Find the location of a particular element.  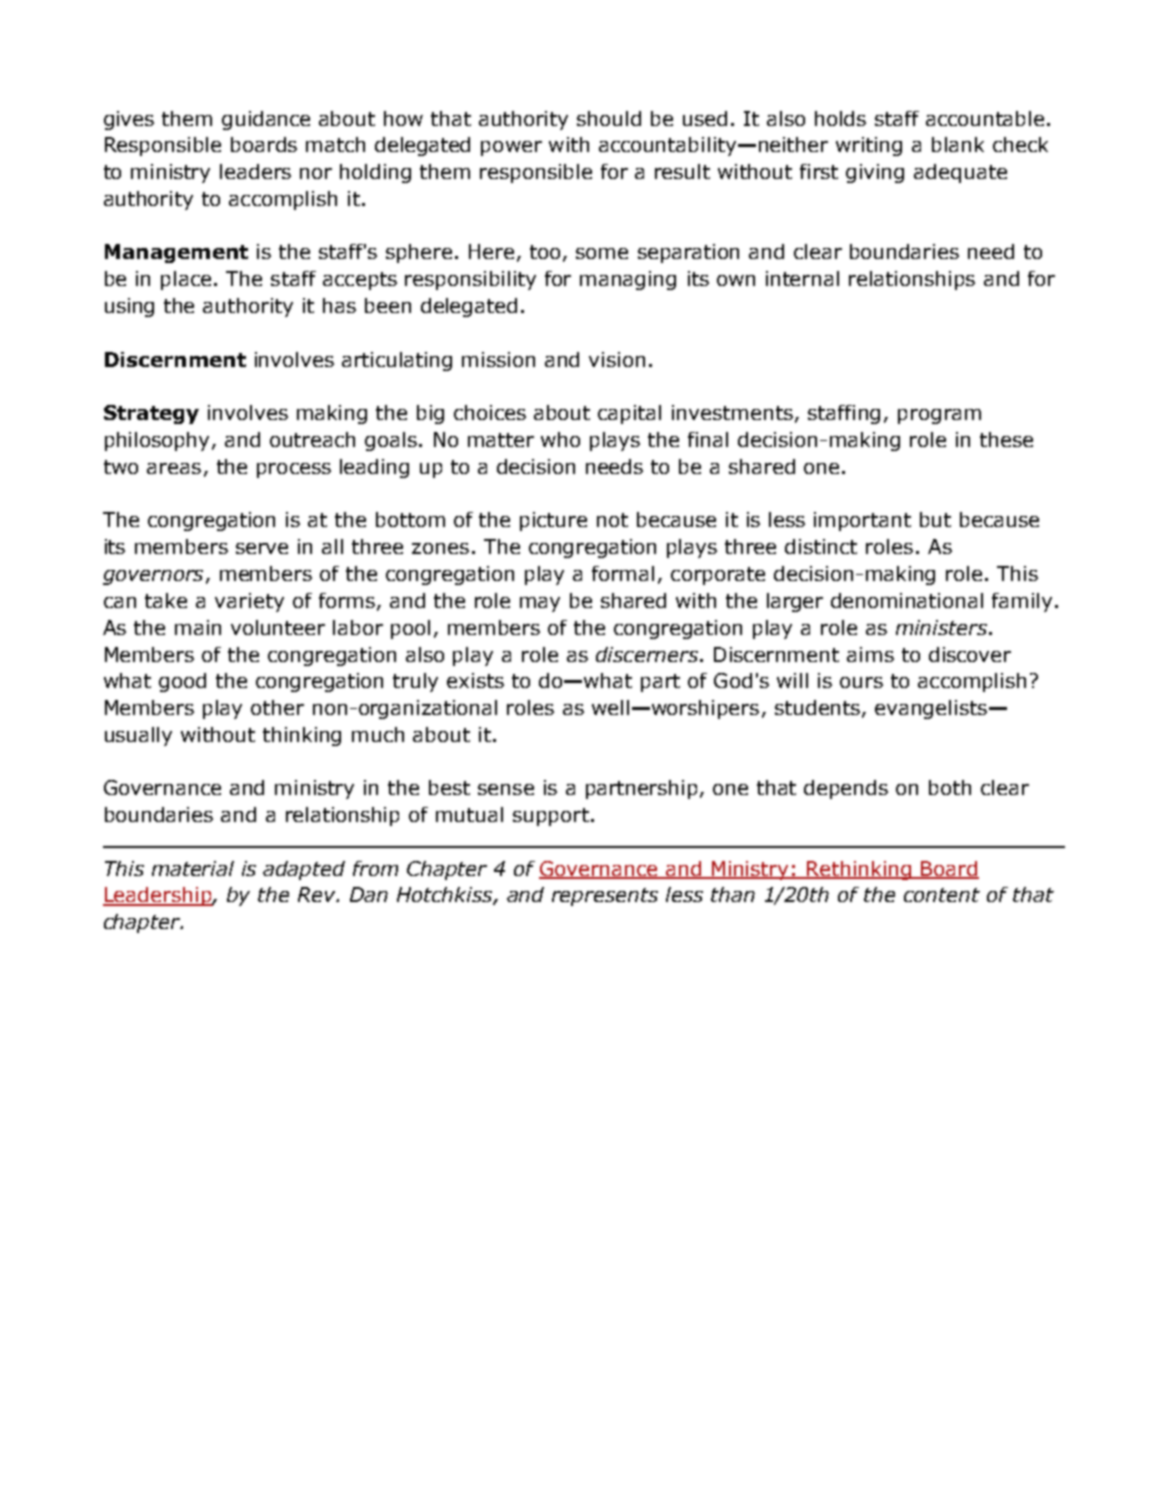

picture is located at coordinates (553, 521).
